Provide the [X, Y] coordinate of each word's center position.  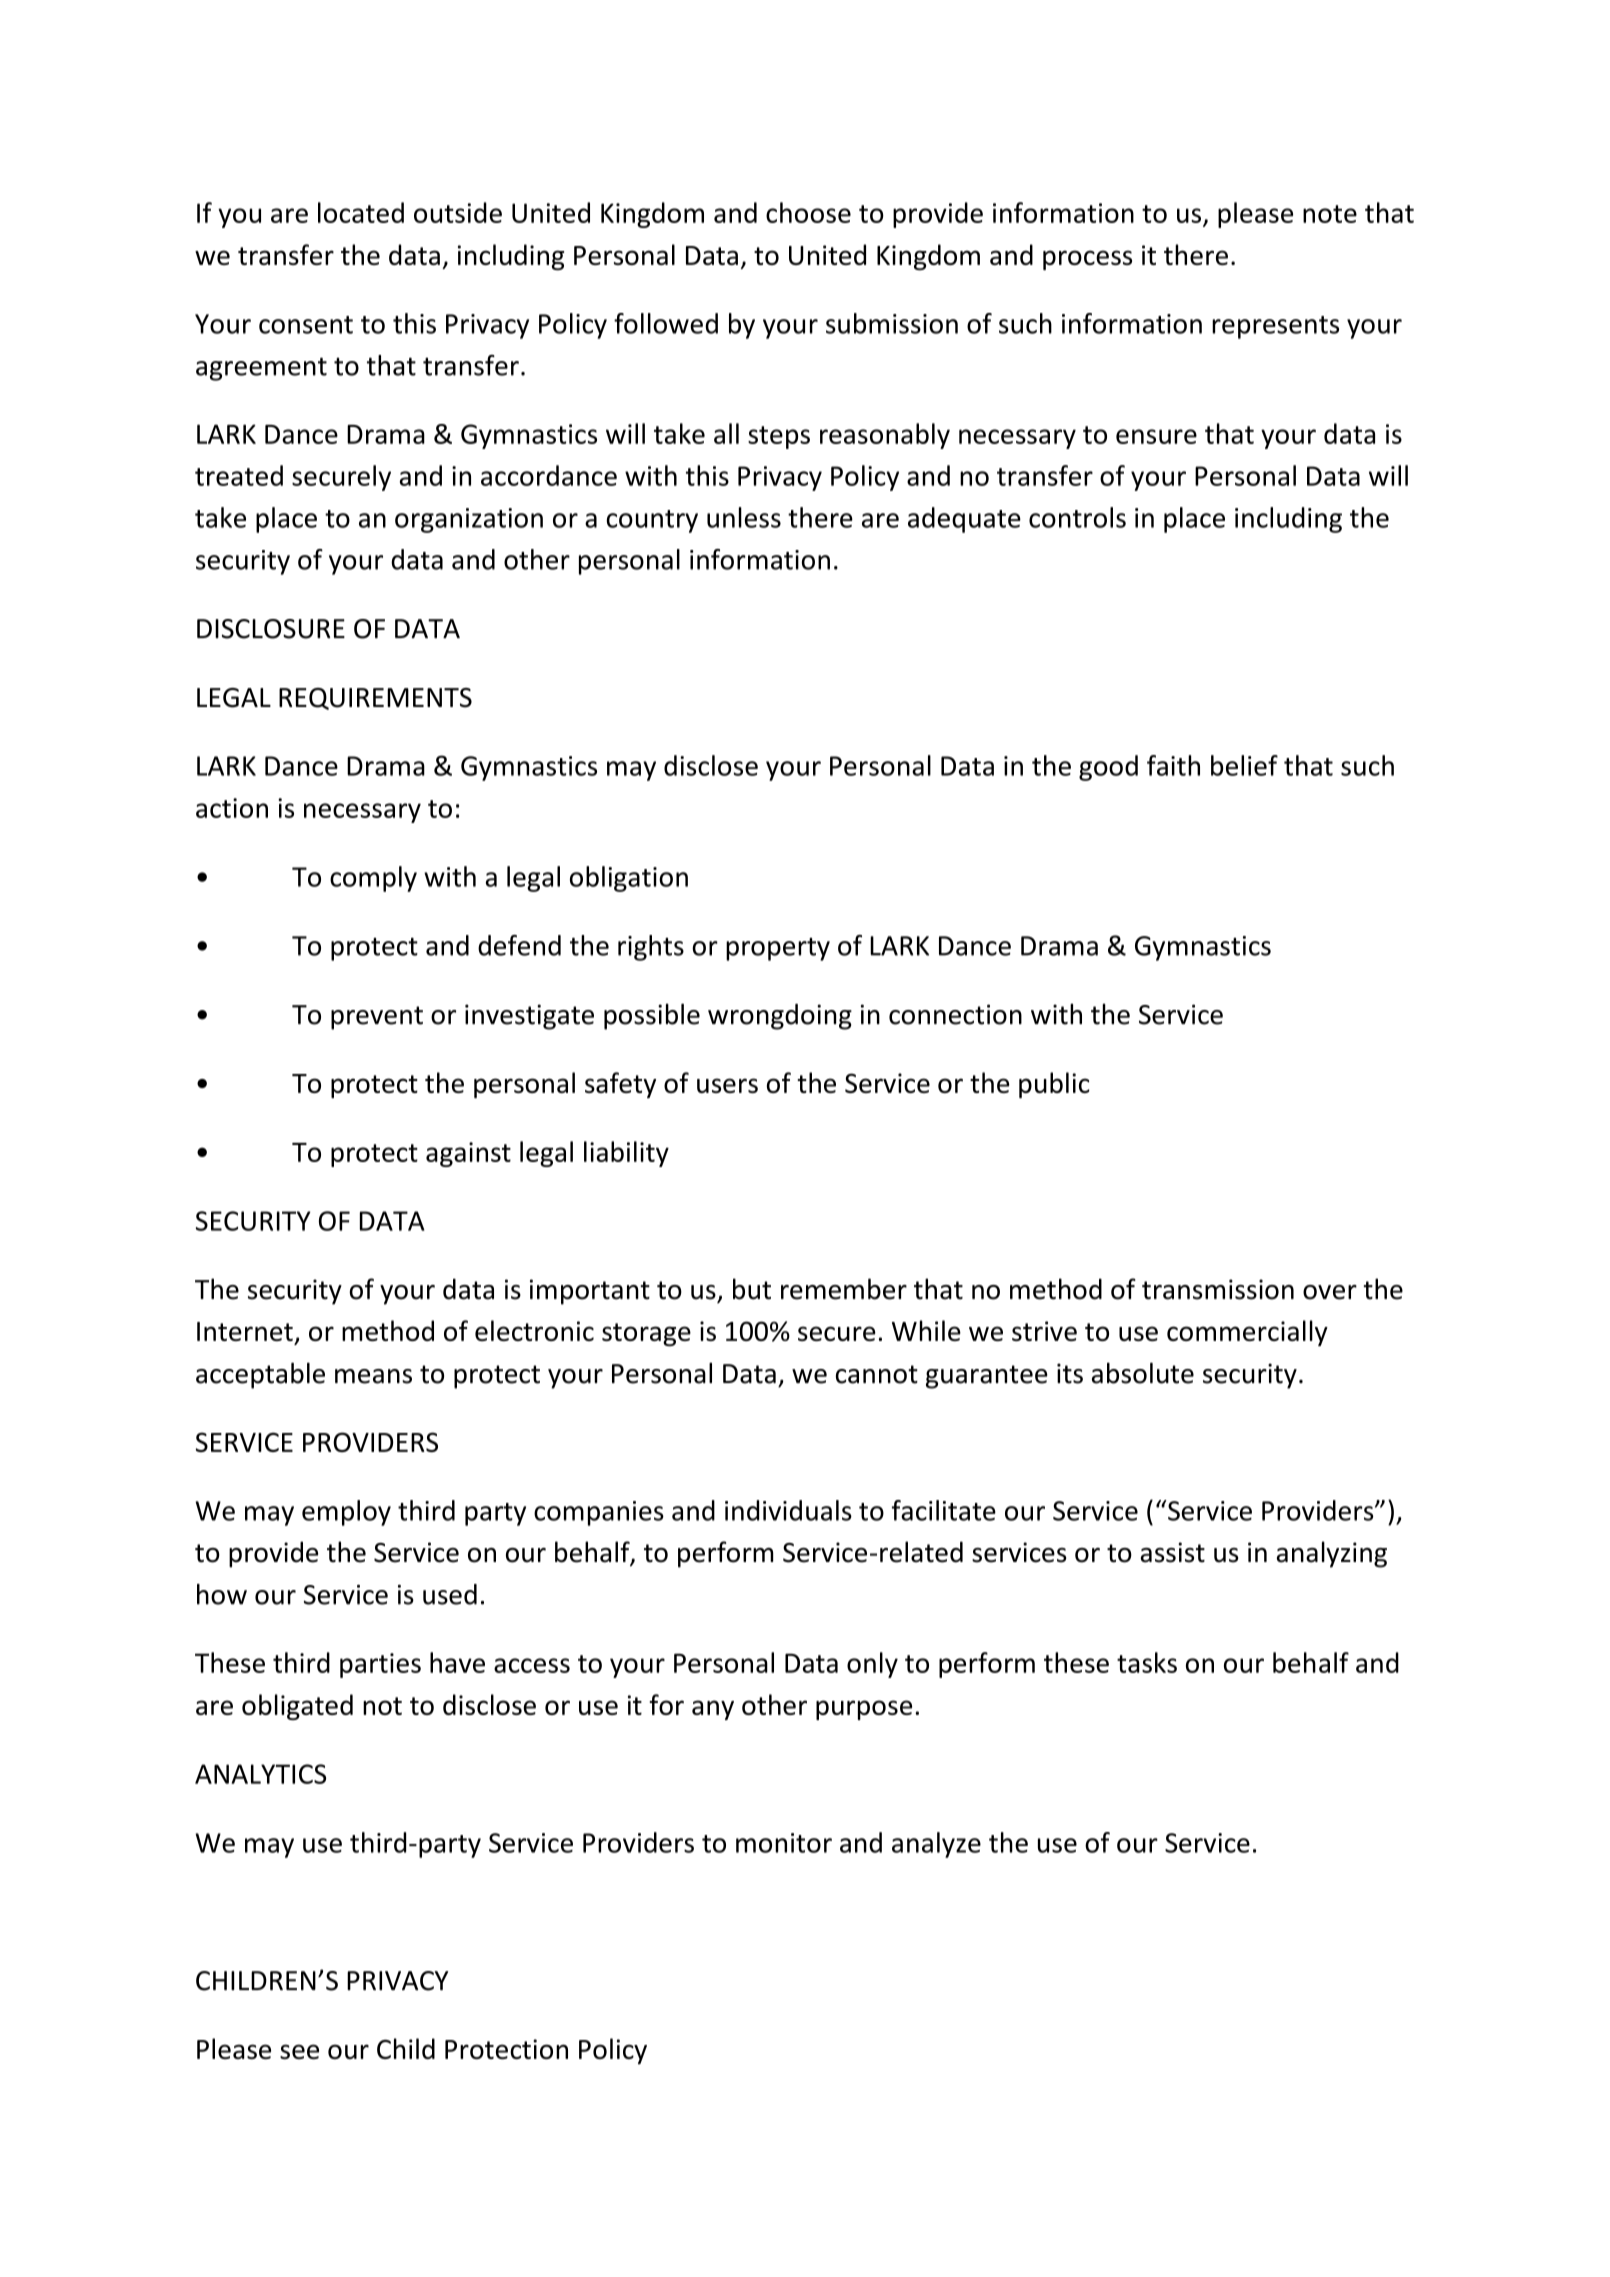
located [361, 212]
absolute [1143, 1373]
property [778, 949]
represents [1275, 327]
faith [1173, 765]
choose [808, 212]
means [373, 1376]
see [299, 2051]
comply [373, 879]
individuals [788, 1510]
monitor [784, 1843]
